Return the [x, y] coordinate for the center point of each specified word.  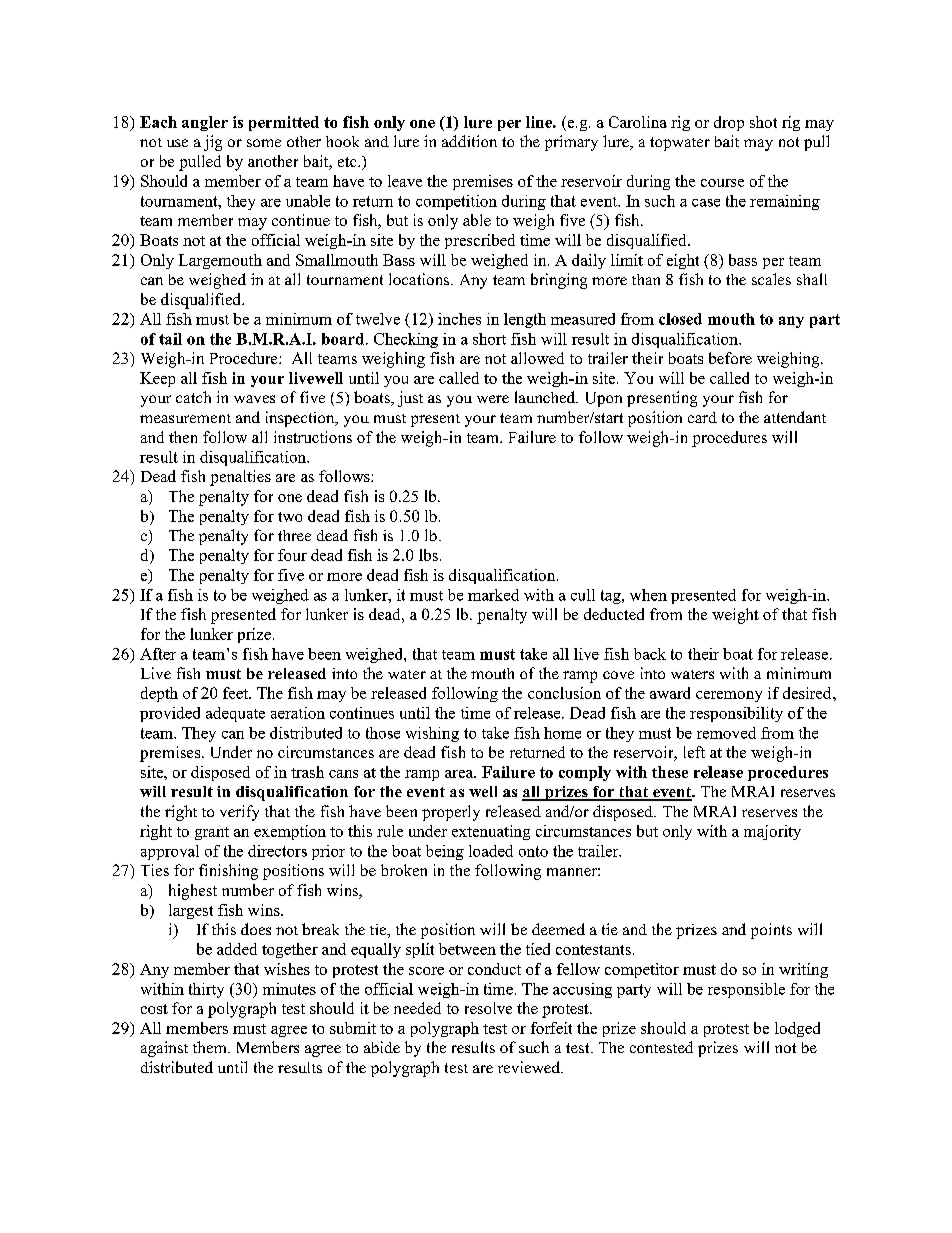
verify [239, 813]
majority [772, 832]
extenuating [491, 832]
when [648, 595]
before [730, 358]
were [493, 399]
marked [493, 595]
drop [729, 123]
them [211, 1047]
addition [469, 141]
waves [254, 399]
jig [213, 143]
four [292, 555]
